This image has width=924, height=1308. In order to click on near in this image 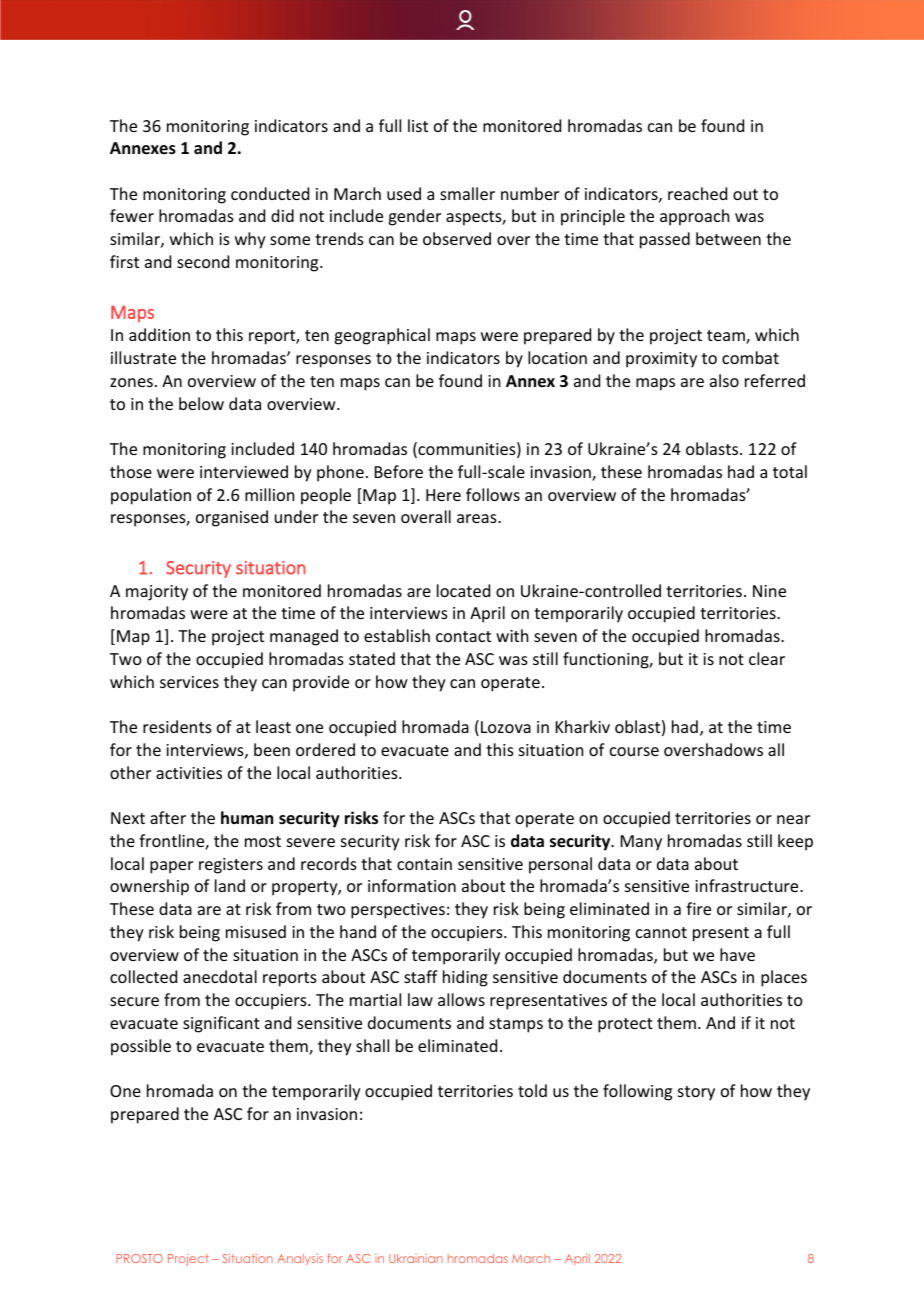, I will do `click(793, 819)`.
